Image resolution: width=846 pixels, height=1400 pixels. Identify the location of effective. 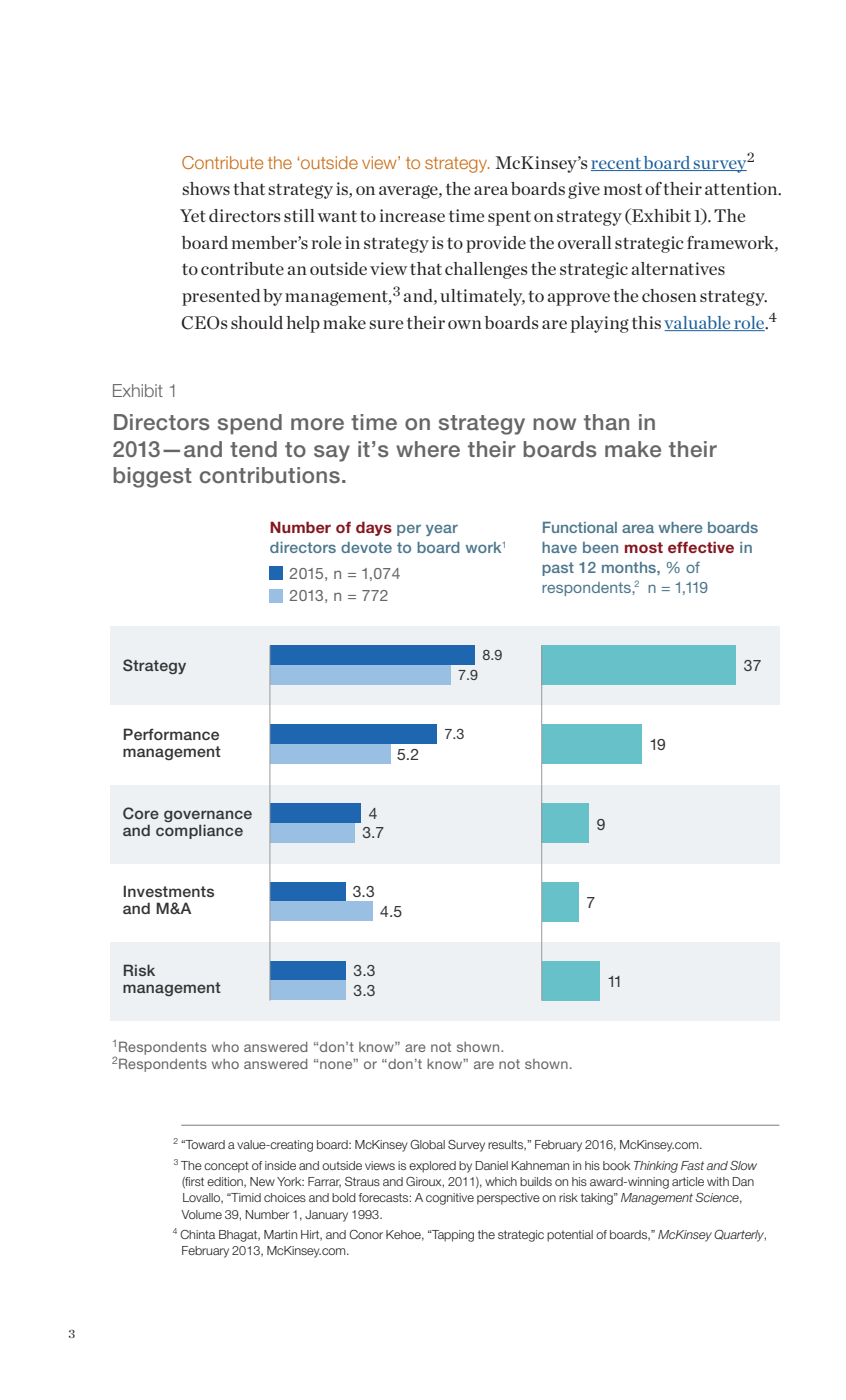
(701, 547).
